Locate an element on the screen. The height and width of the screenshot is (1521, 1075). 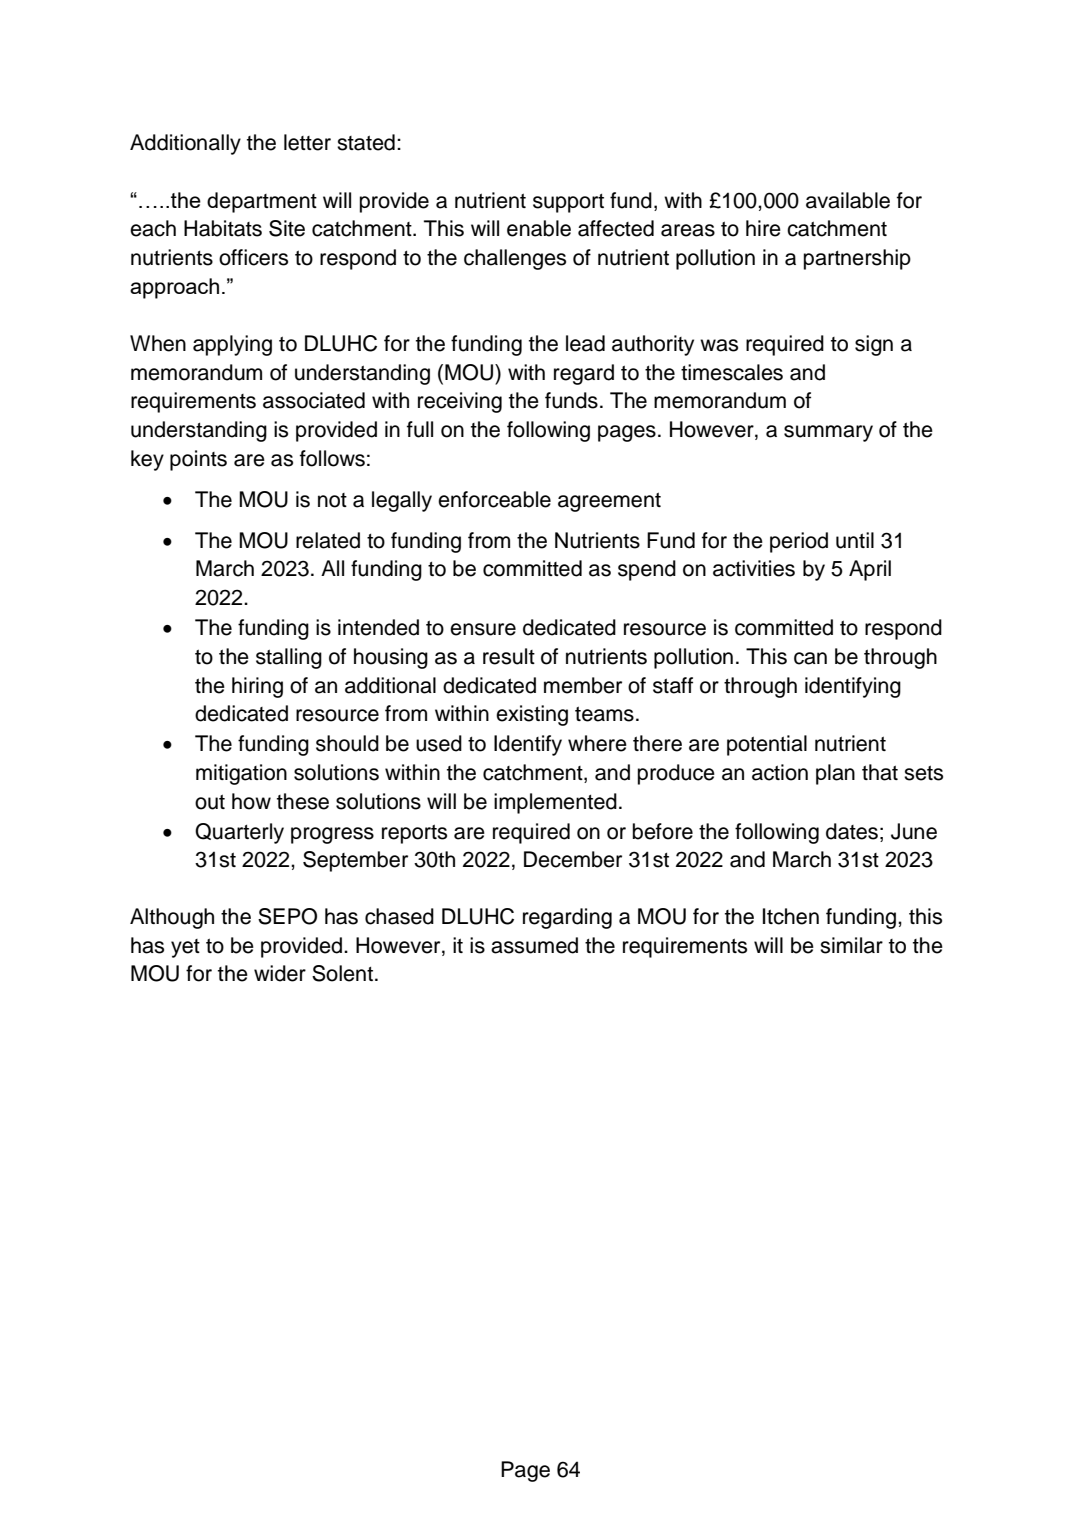
points is located at coordinates (198, 460).
